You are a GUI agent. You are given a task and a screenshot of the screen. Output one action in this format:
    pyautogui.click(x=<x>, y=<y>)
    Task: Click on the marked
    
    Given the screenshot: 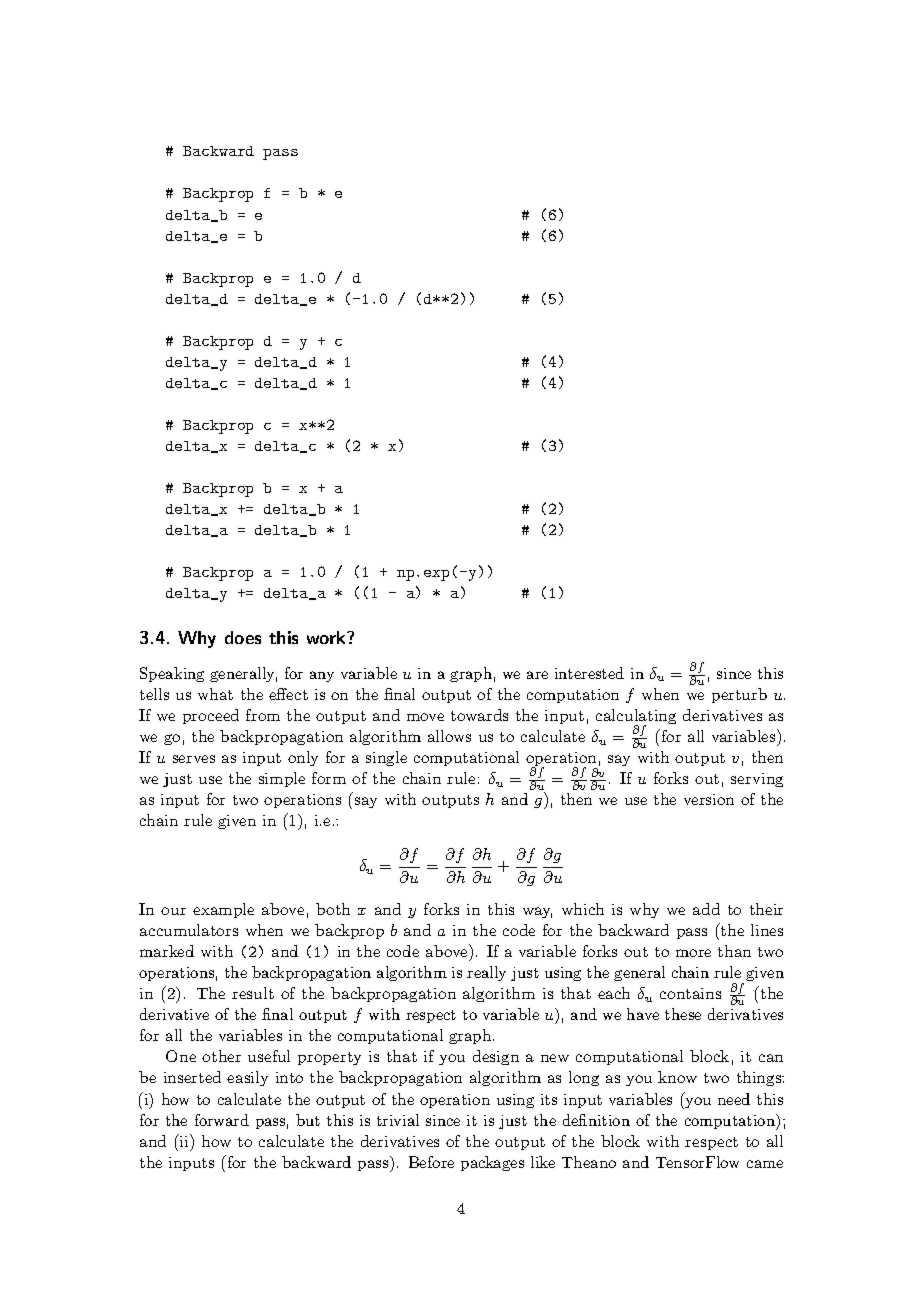 What is the action you would take?
    pyautogui.click(x=167, y=951)
